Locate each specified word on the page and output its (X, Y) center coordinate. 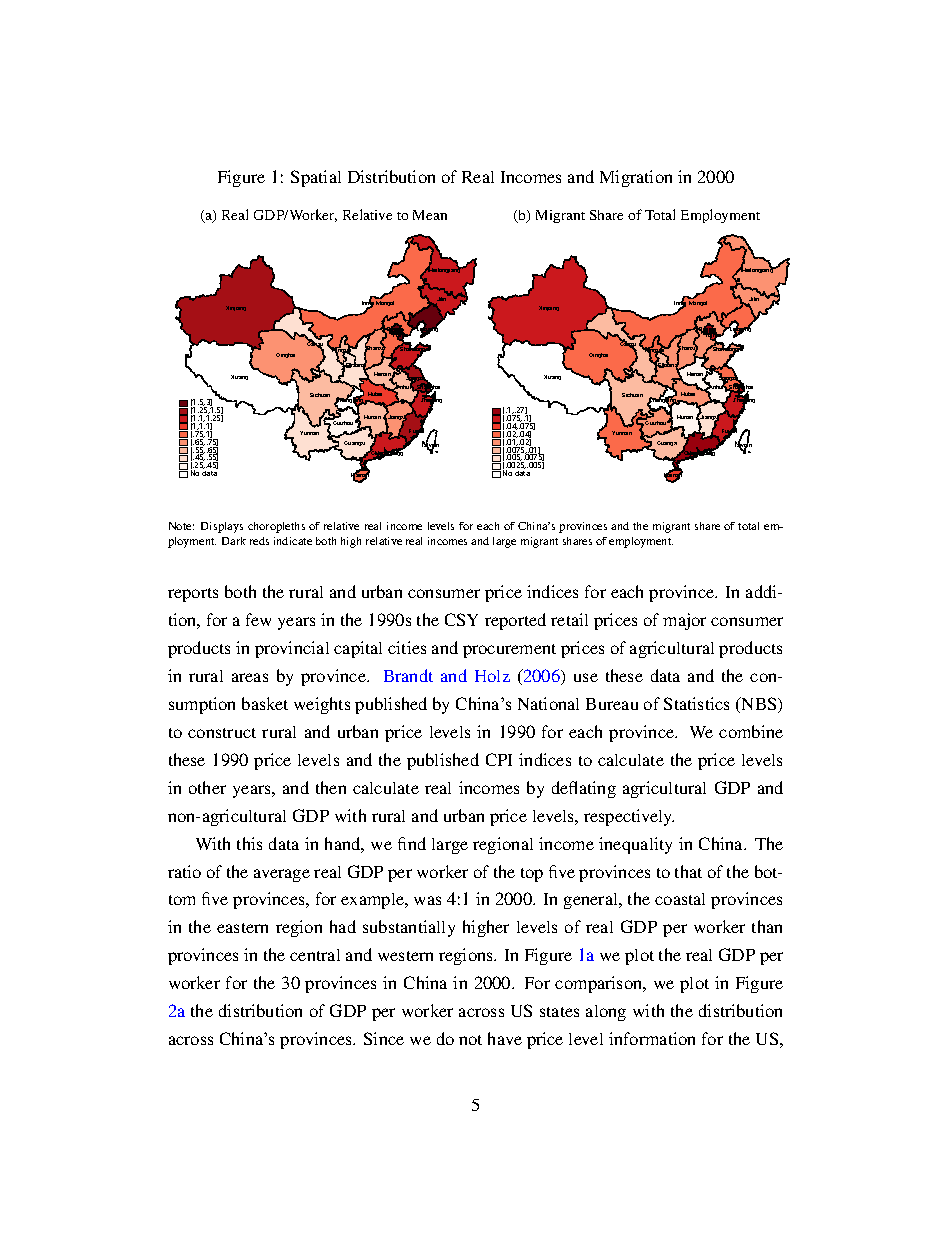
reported (515, 621)
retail (569, 619)
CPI (499, 759)
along (606, 1013)
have (505, 1038)
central (315, 955)
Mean (430, 215)
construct (222, 733)
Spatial (316, 178)
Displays (222, 527)
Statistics (696, 703)
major (684, 621)
